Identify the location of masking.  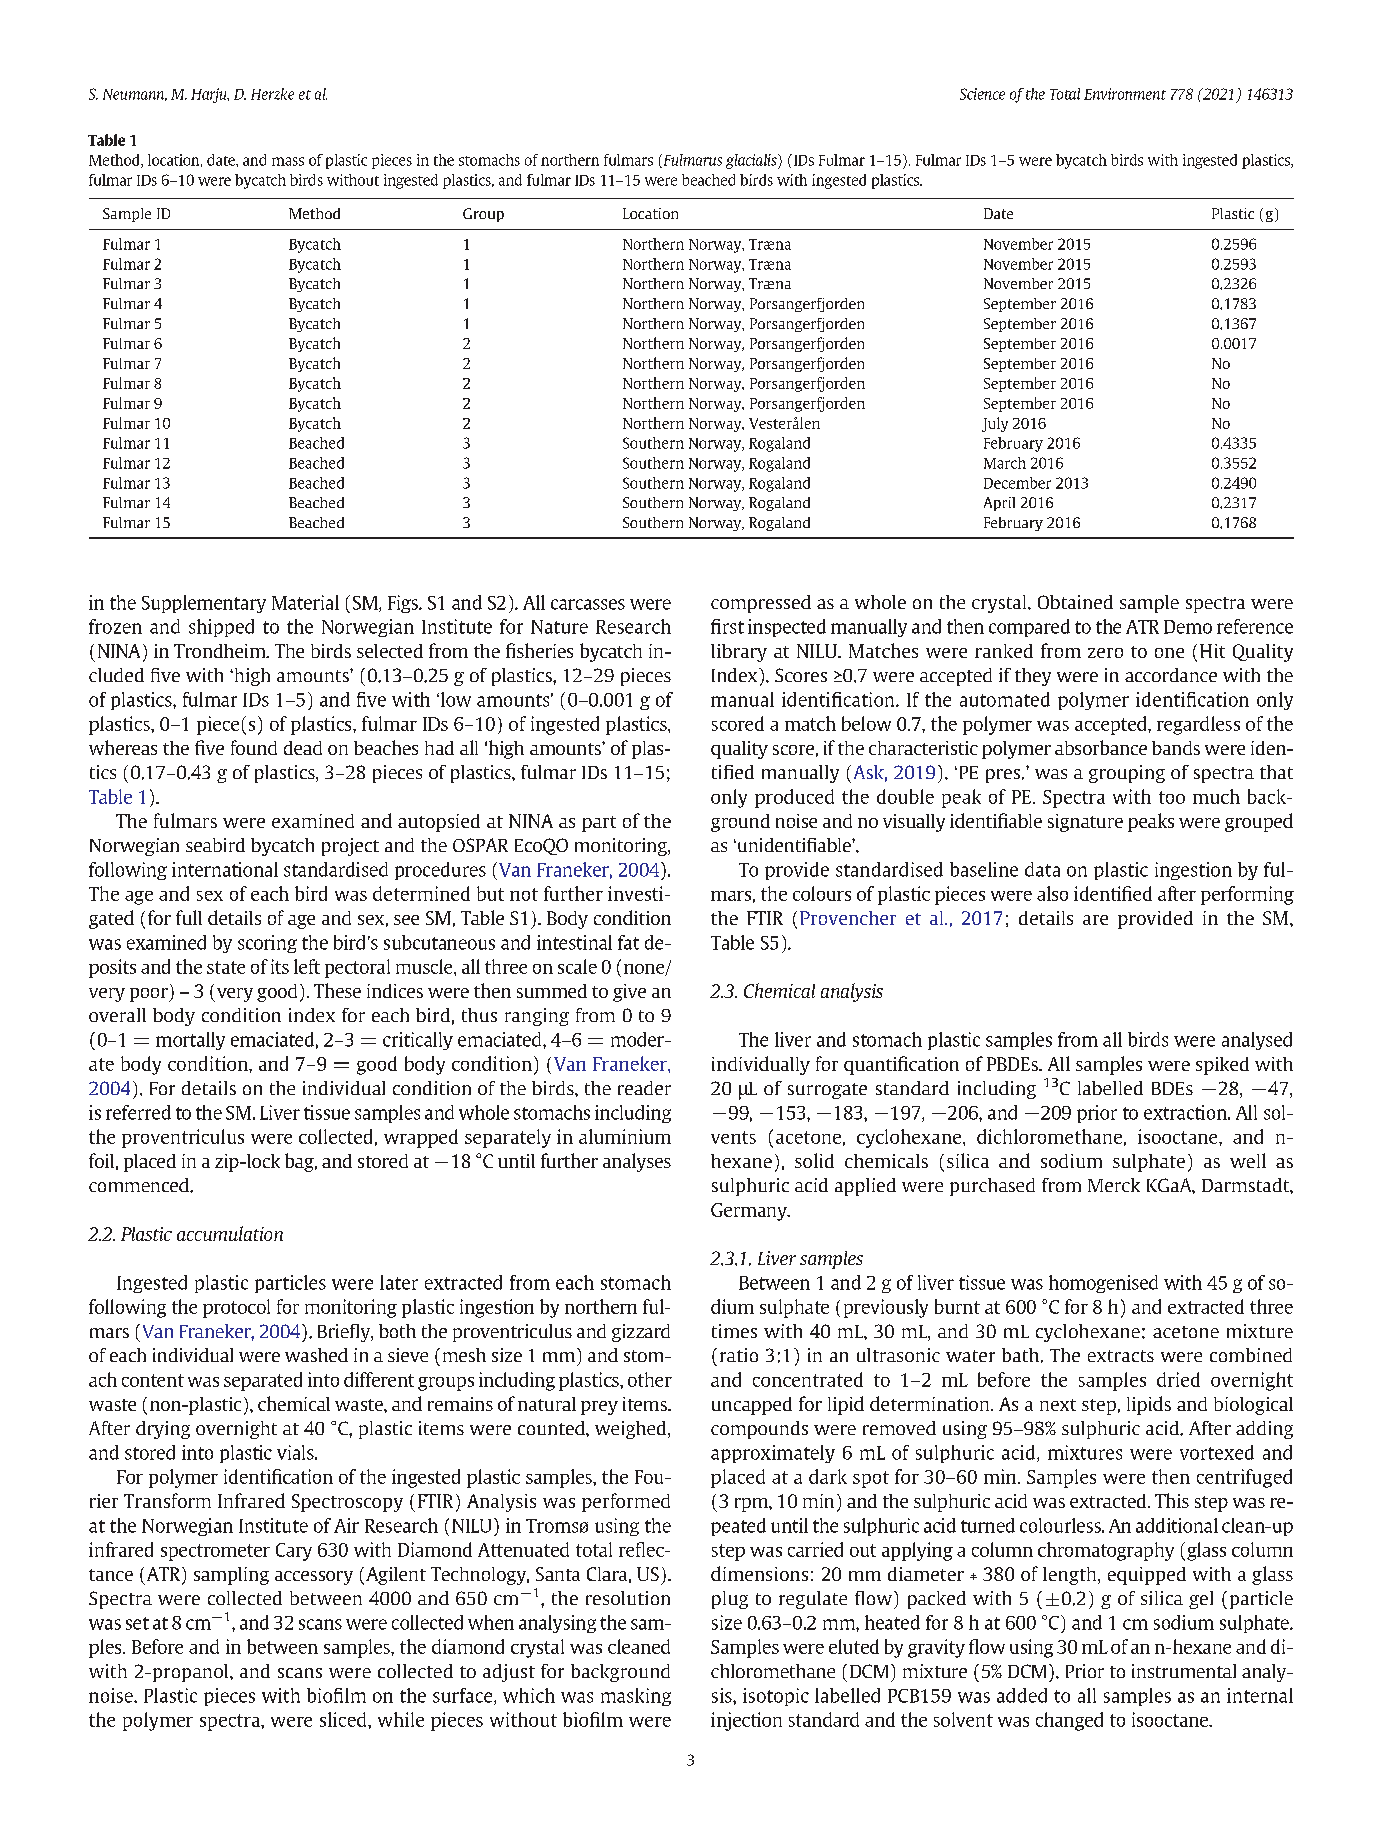
(636, 1697).
